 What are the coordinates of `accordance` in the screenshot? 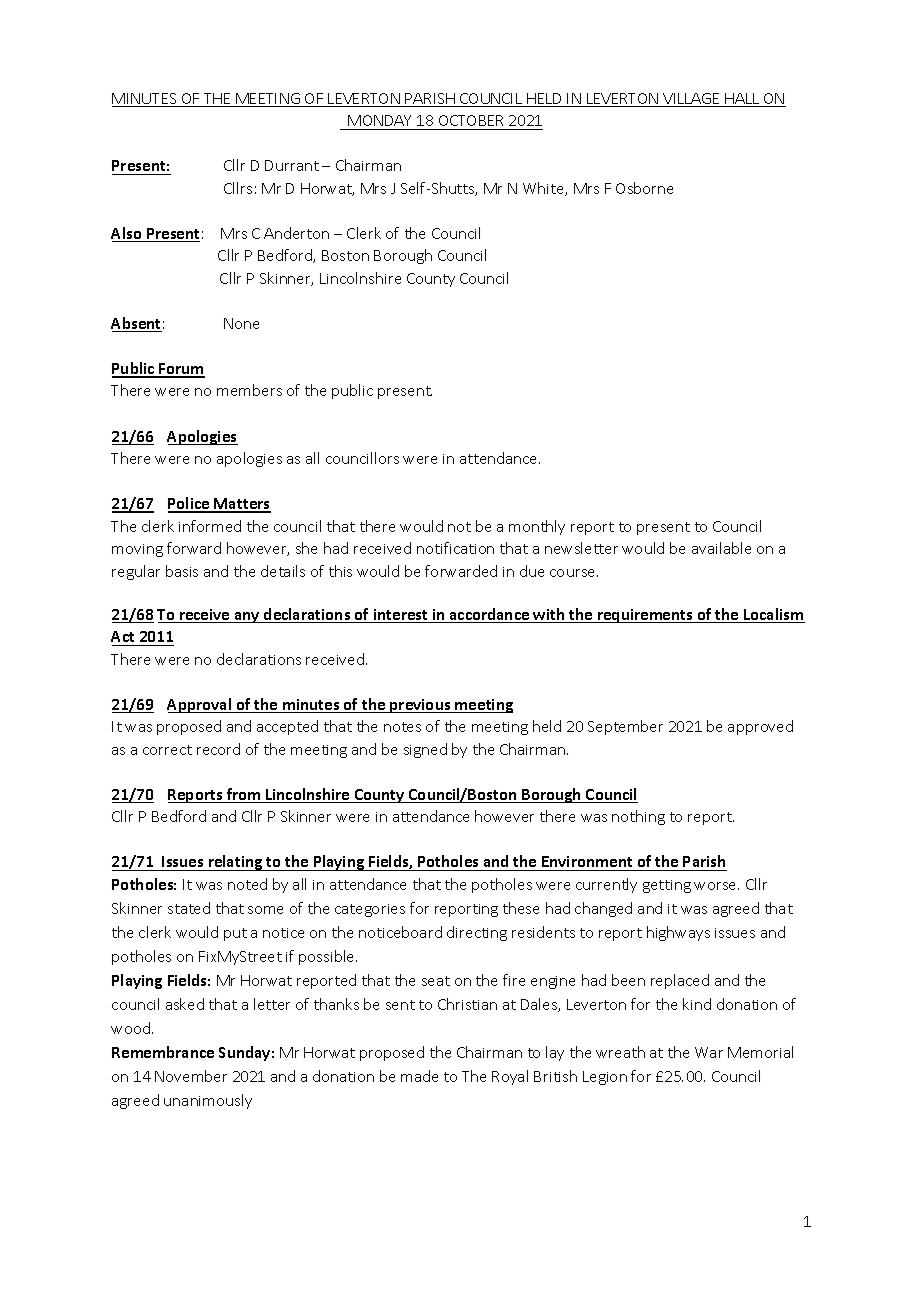 It's located at (490, 615).
